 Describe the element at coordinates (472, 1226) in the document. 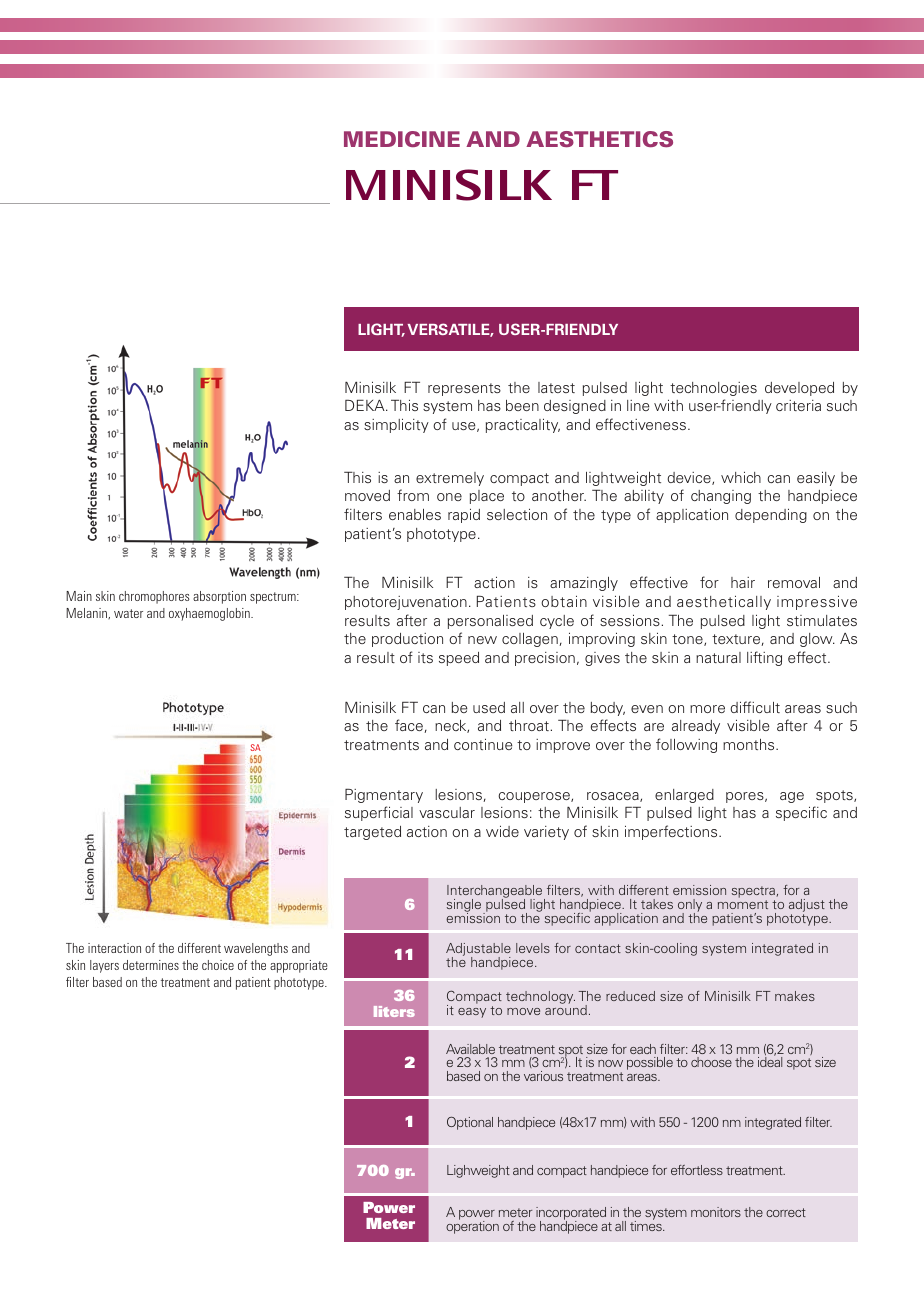

I see `operation` at that location.
